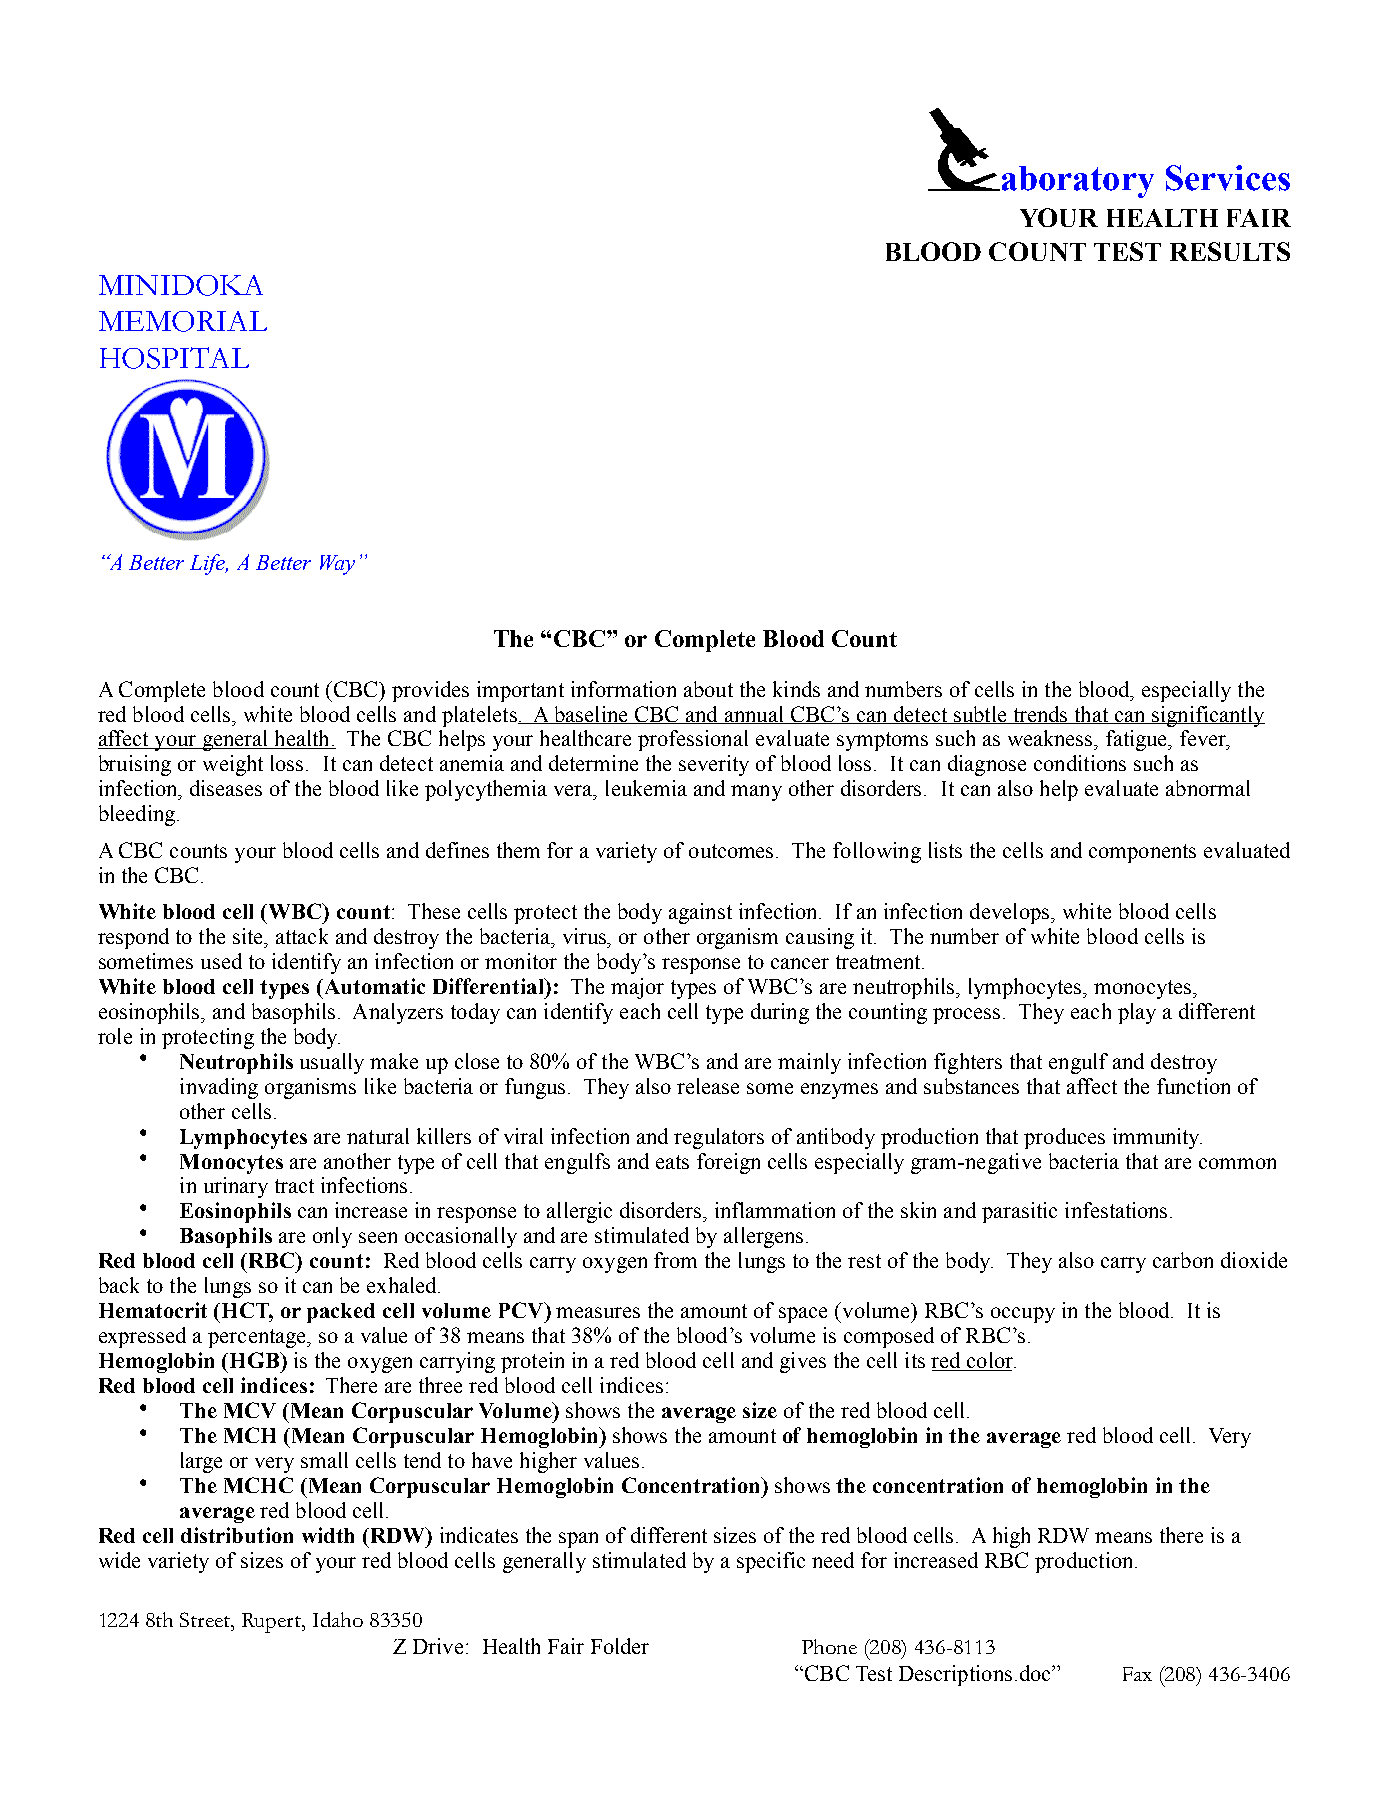 The height and width of the screenshot is (1797, 1389). Describe the element at coordinates (1080, 763) in the screenshot. I see `conditions` at that location.
